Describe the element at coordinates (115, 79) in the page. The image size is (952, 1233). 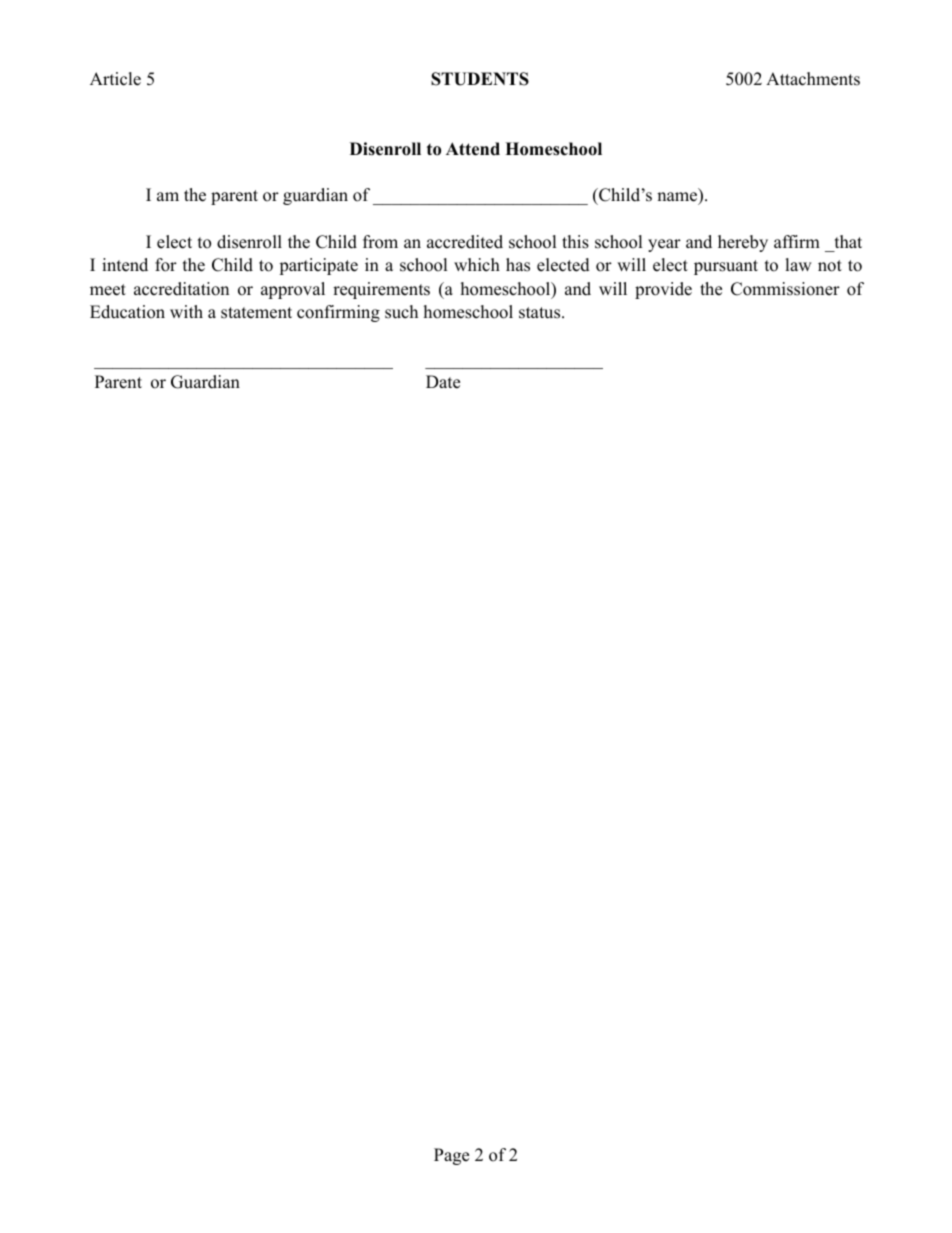
I see `Article` at that location.
